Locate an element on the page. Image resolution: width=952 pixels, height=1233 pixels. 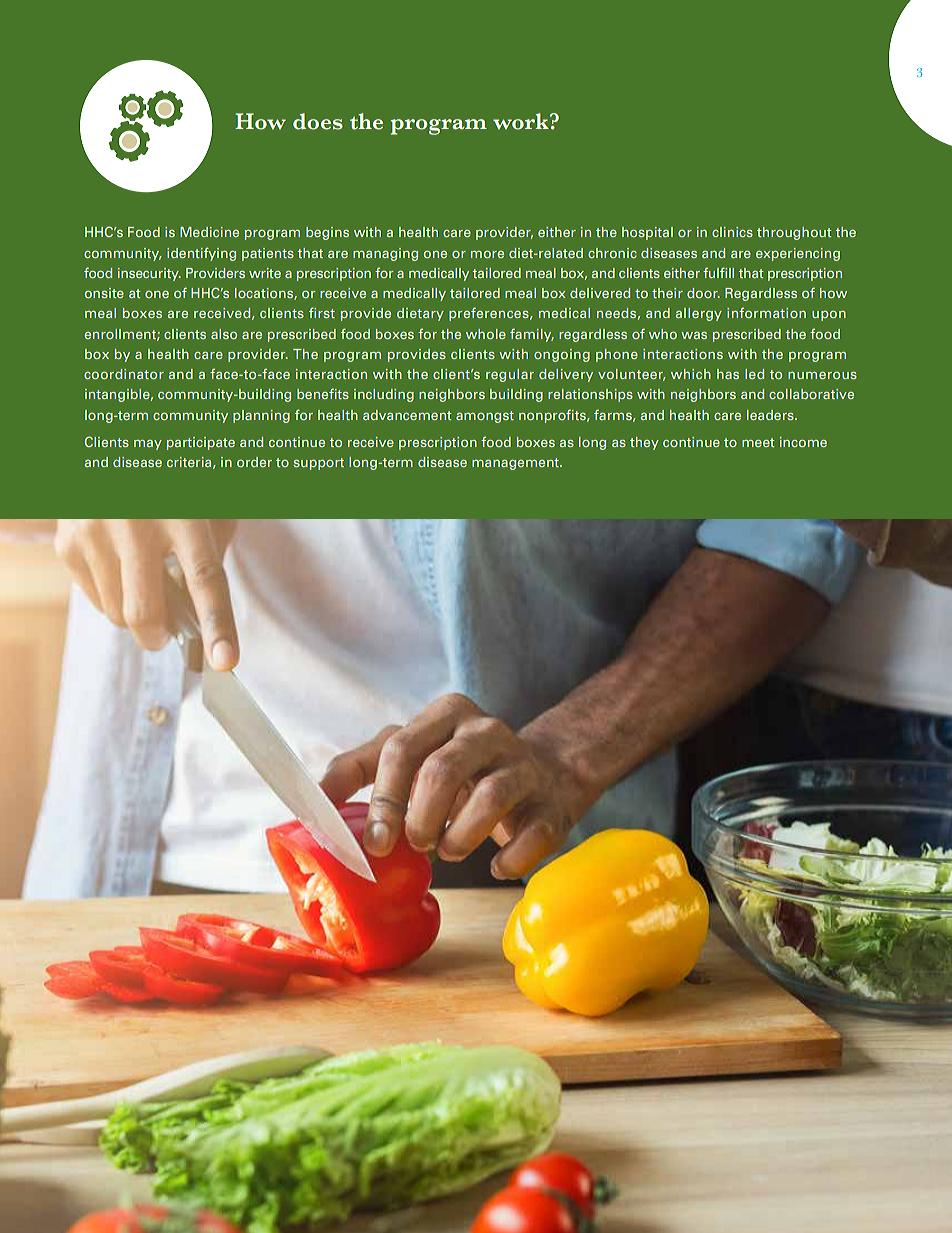
management is located at coordinates (516, 464).
